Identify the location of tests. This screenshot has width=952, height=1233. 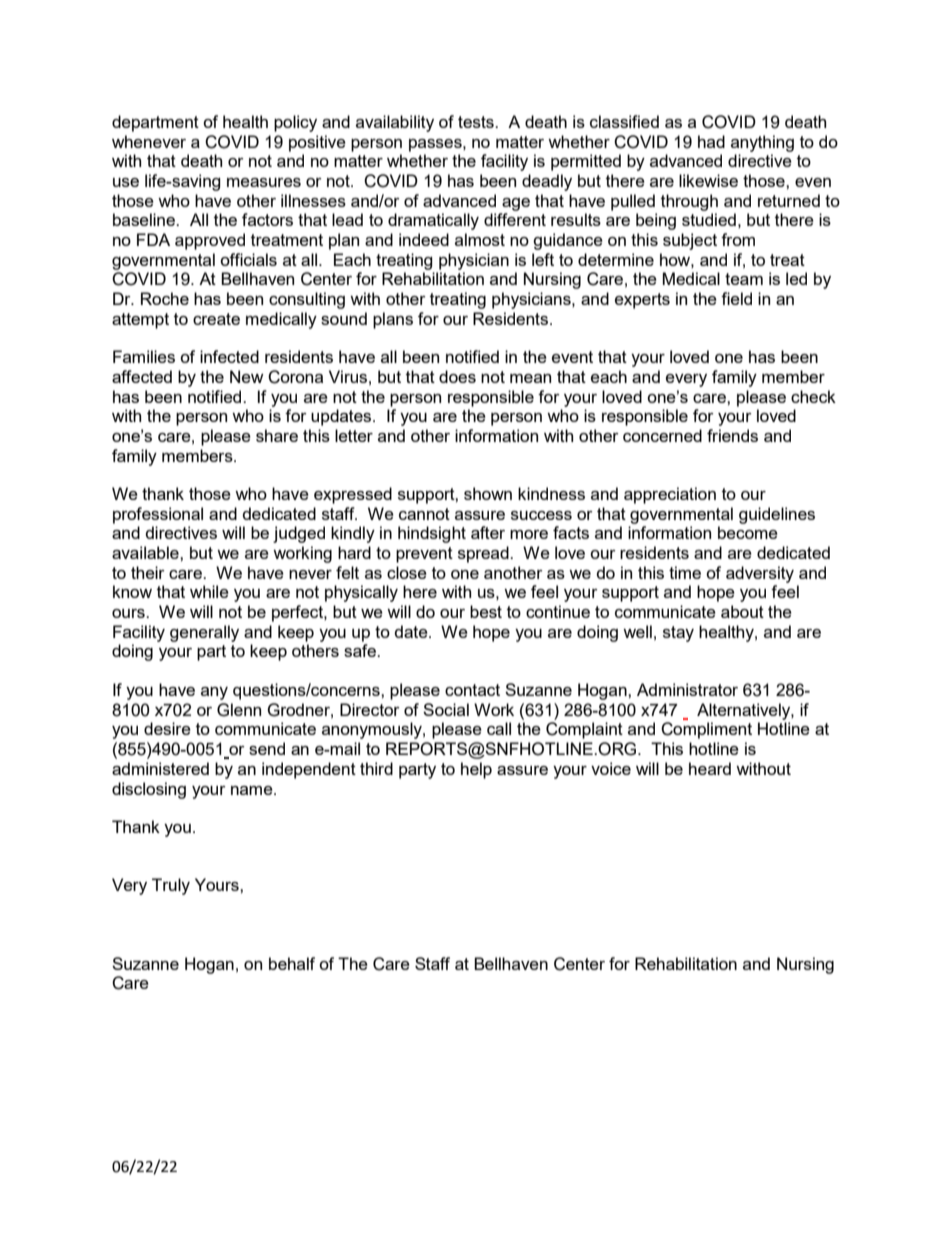
(477, 122).
